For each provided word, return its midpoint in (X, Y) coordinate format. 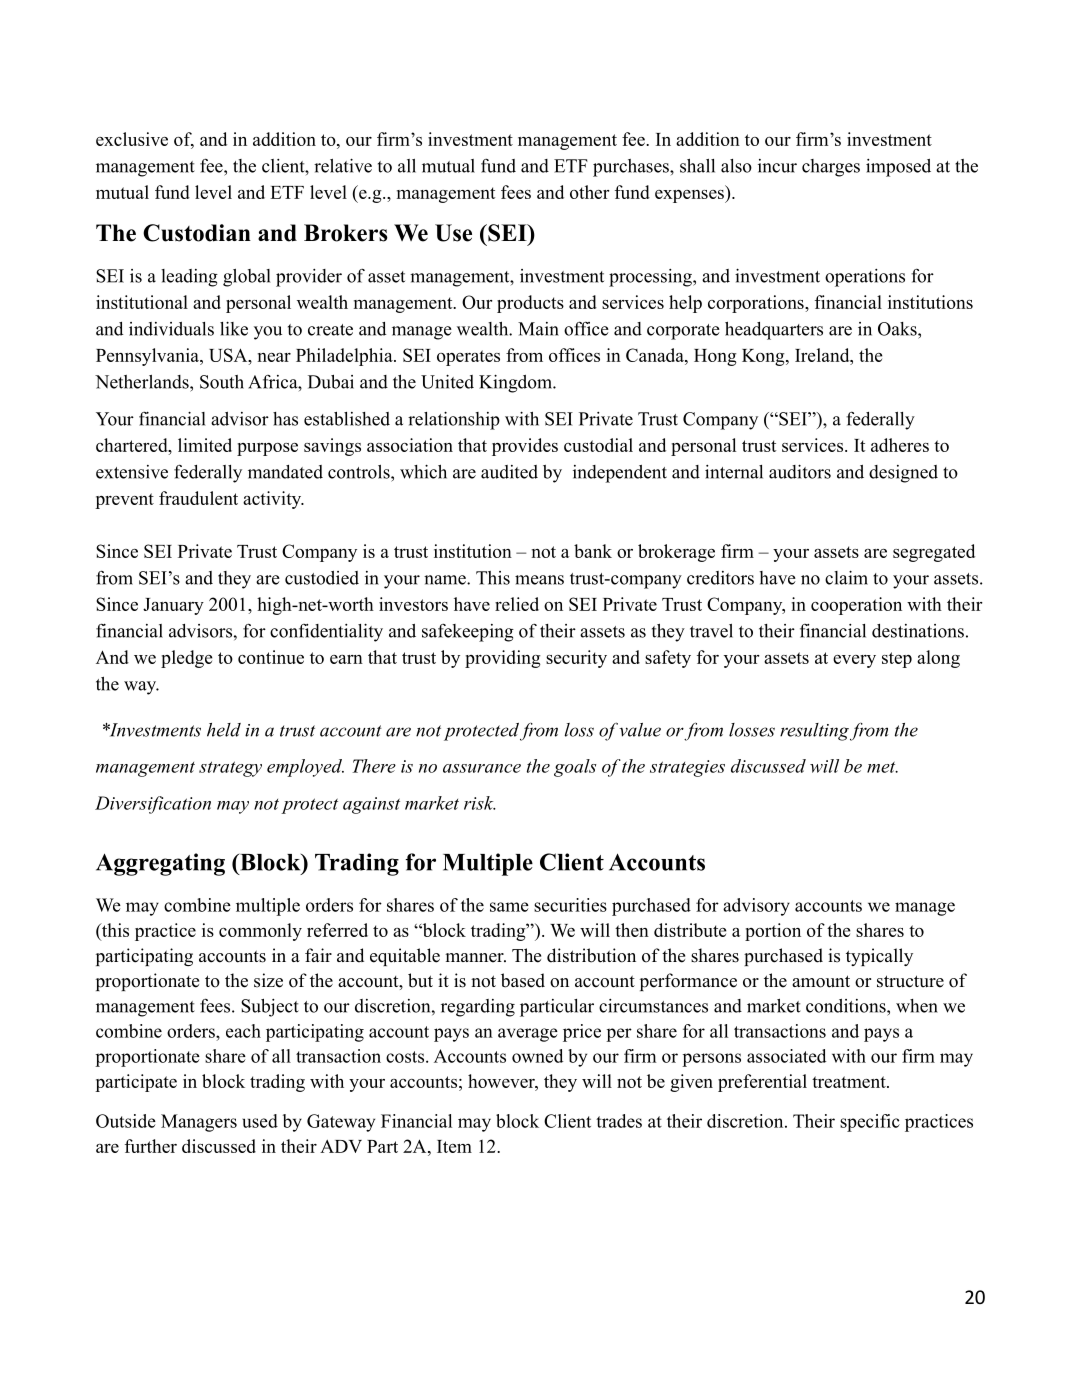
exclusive (132, 139)
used (260, 1121)
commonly (260, 932)
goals (575, 768)
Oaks (898, 329)
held (224, 730)
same (509, 907)
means (539, 580)
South (222, 382)
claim (846, 577)
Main (538, 329)
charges (831, 168)
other (590, 192)
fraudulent (198, 498)
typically (879, 957)
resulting (814, 732)
